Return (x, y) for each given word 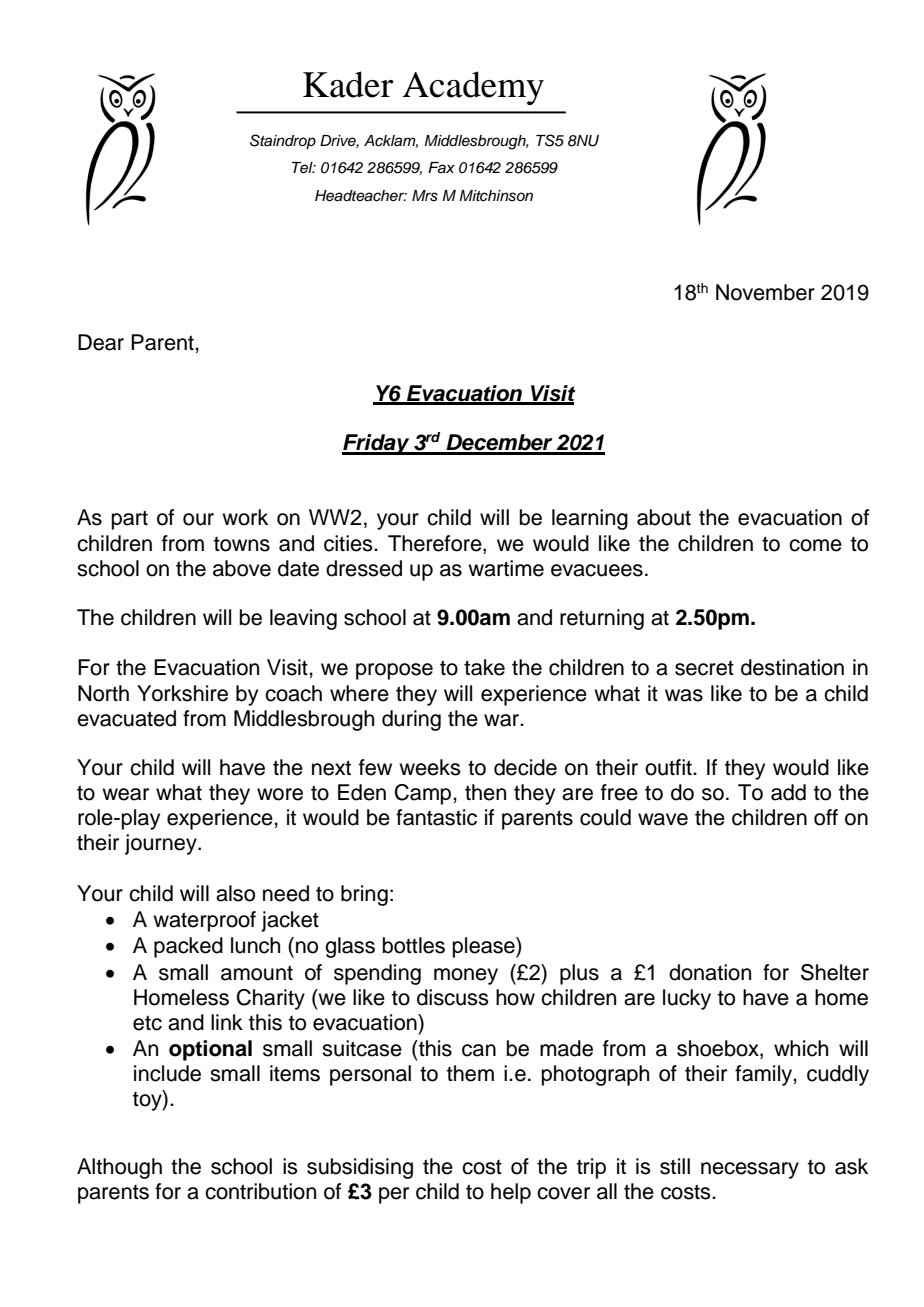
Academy (473, 88)
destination (792, 667)
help (511, 1193)
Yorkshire (182, 693)
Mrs (425, 196)
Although (119, 1168)
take (484, 667)
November (765, 292)
